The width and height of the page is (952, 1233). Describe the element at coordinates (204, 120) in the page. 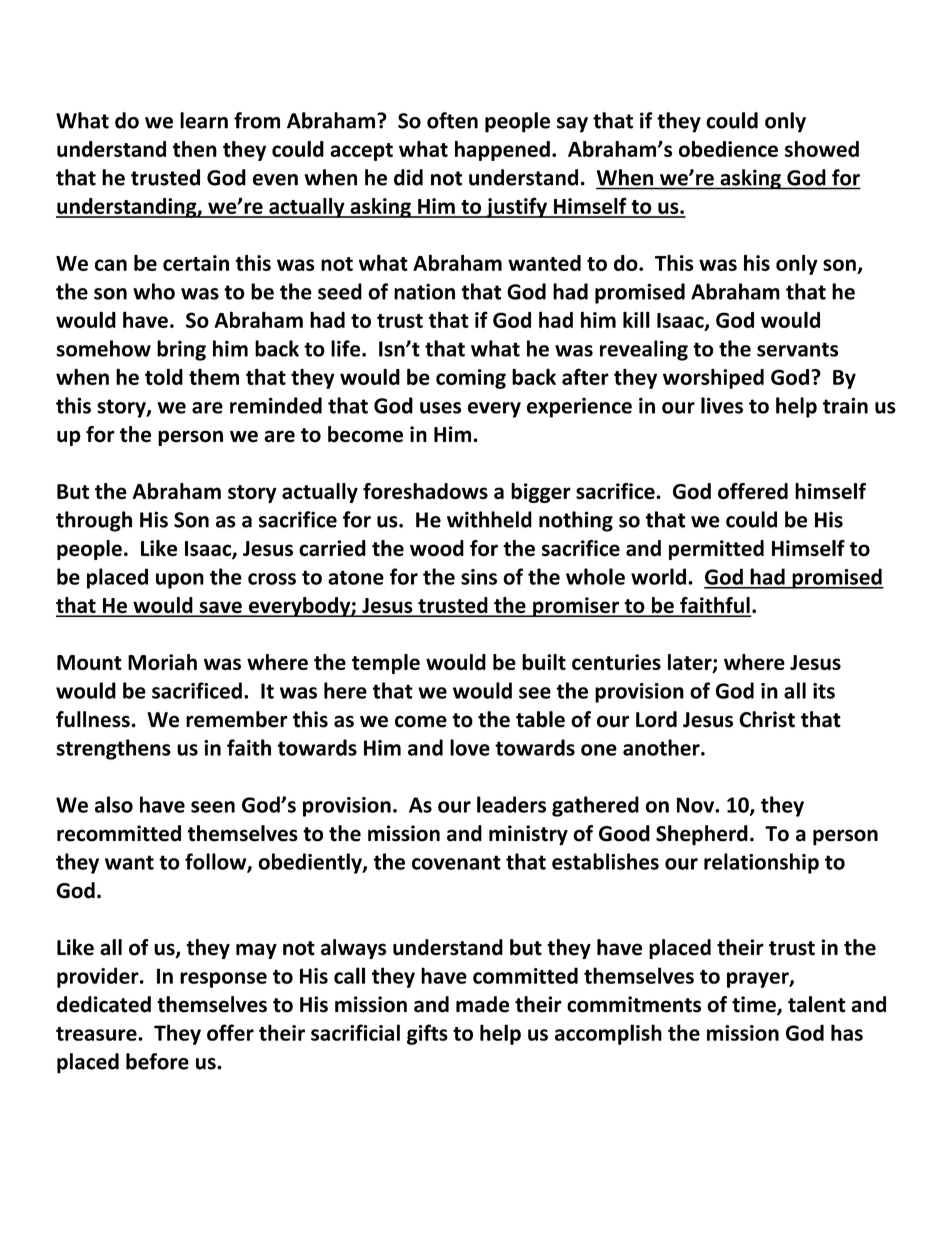

I see `learn` at that location.
